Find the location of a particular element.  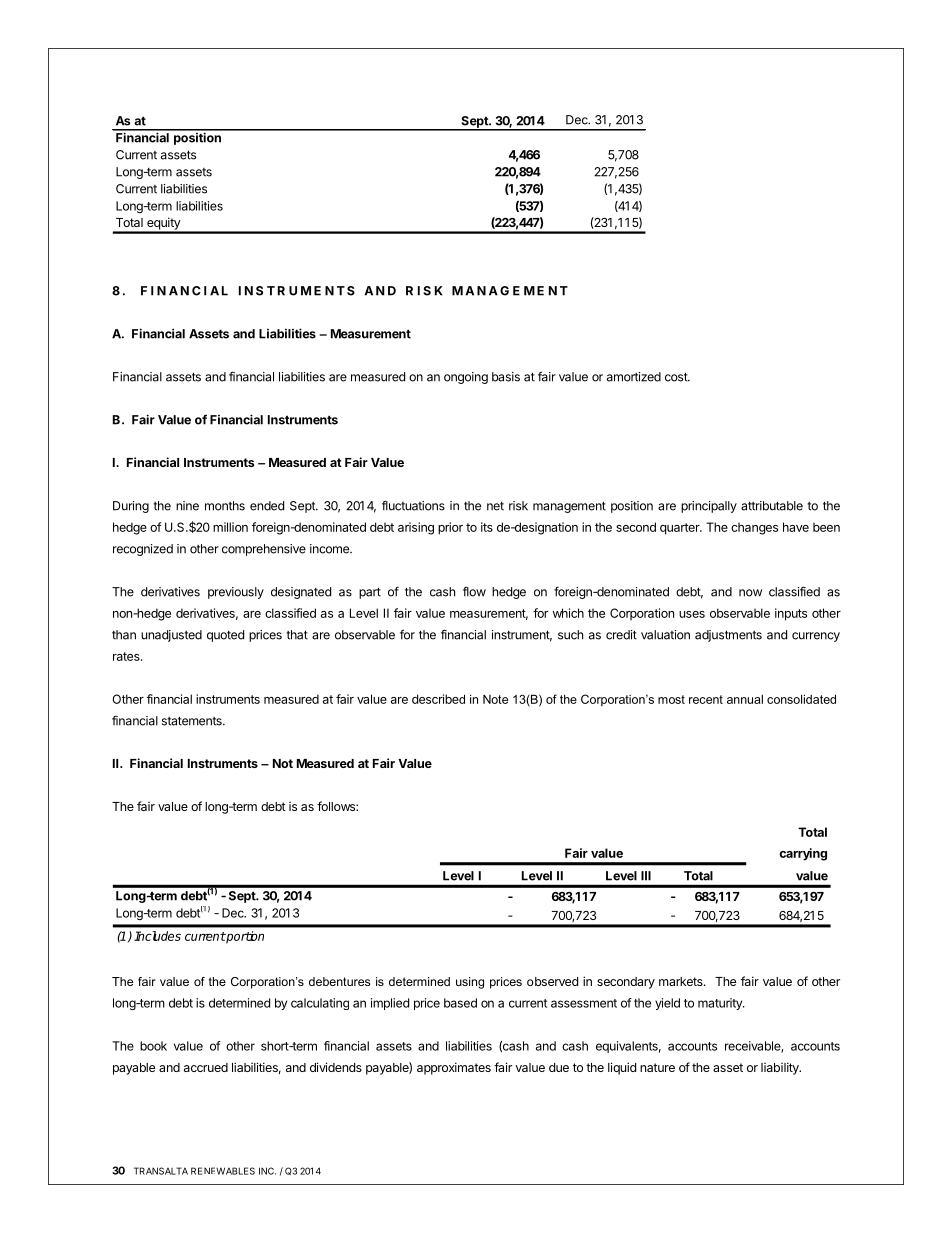

approximates is located at coordinates (454, 1068).
